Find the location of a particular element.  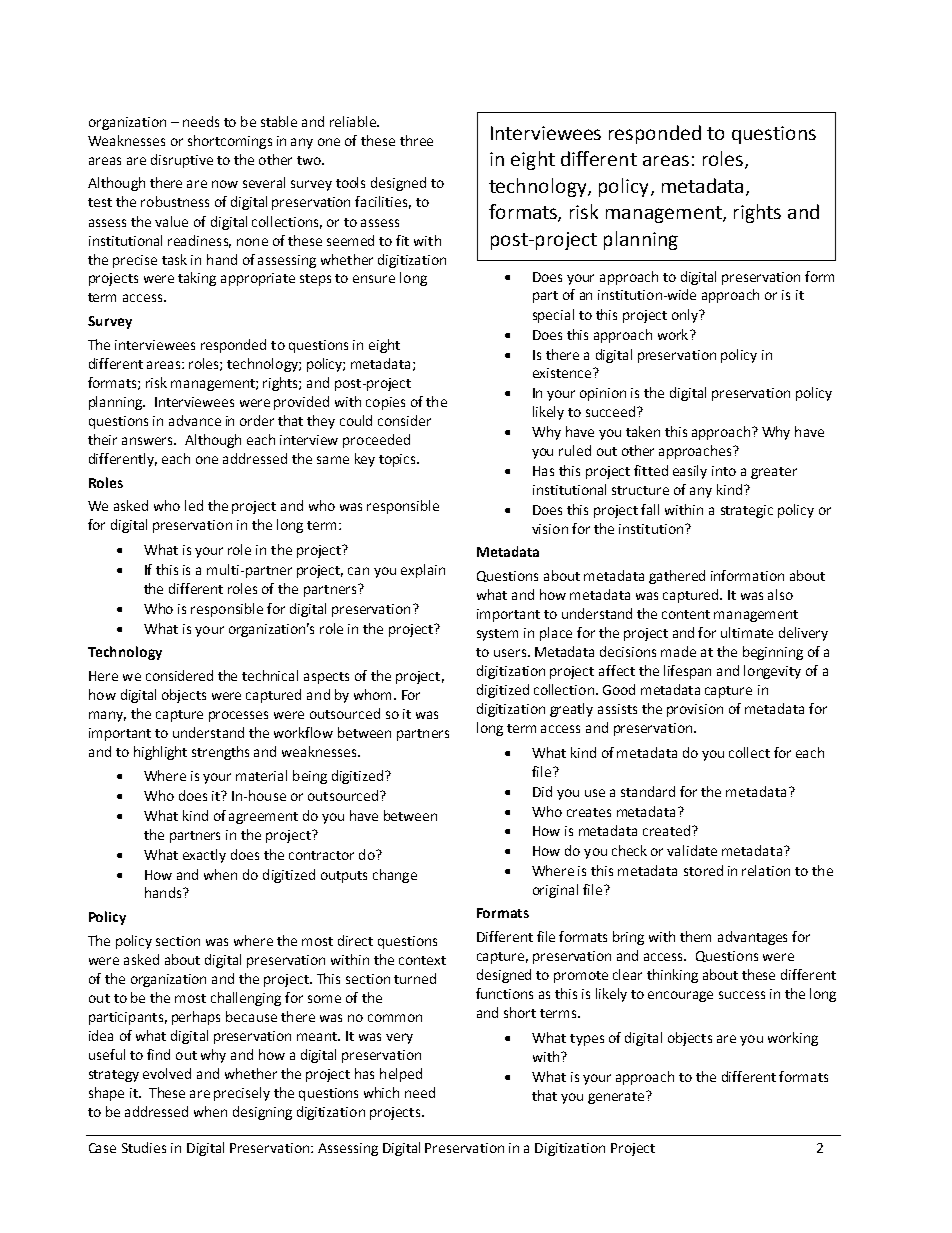

Studies is located at coordinates (144, 1147).
